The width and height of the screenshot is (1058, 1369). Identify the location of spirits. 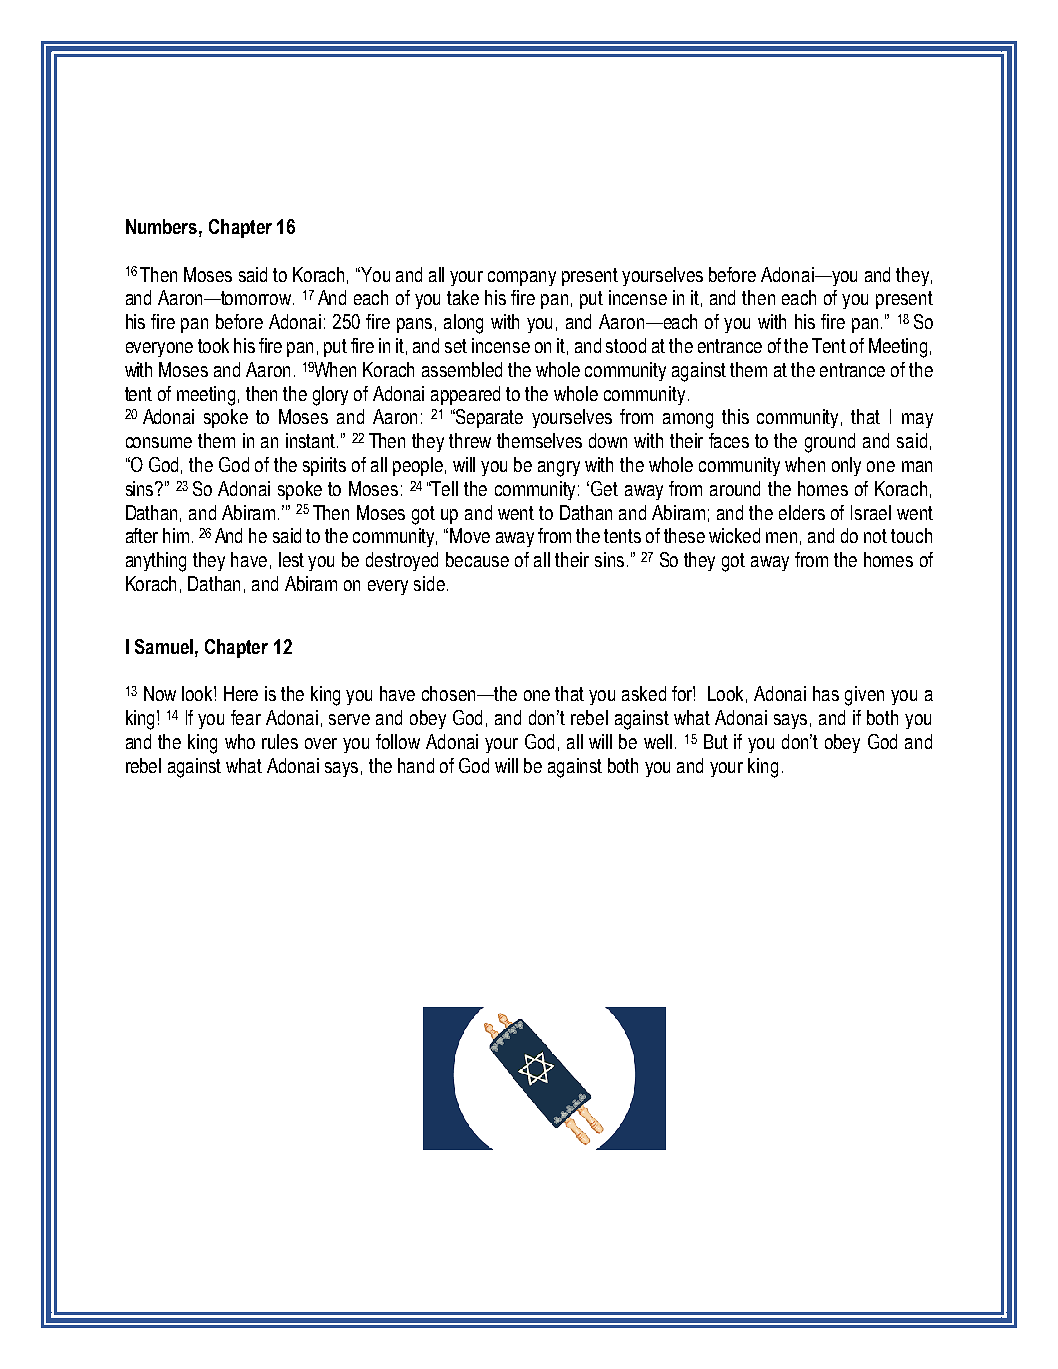
(324, 466).
